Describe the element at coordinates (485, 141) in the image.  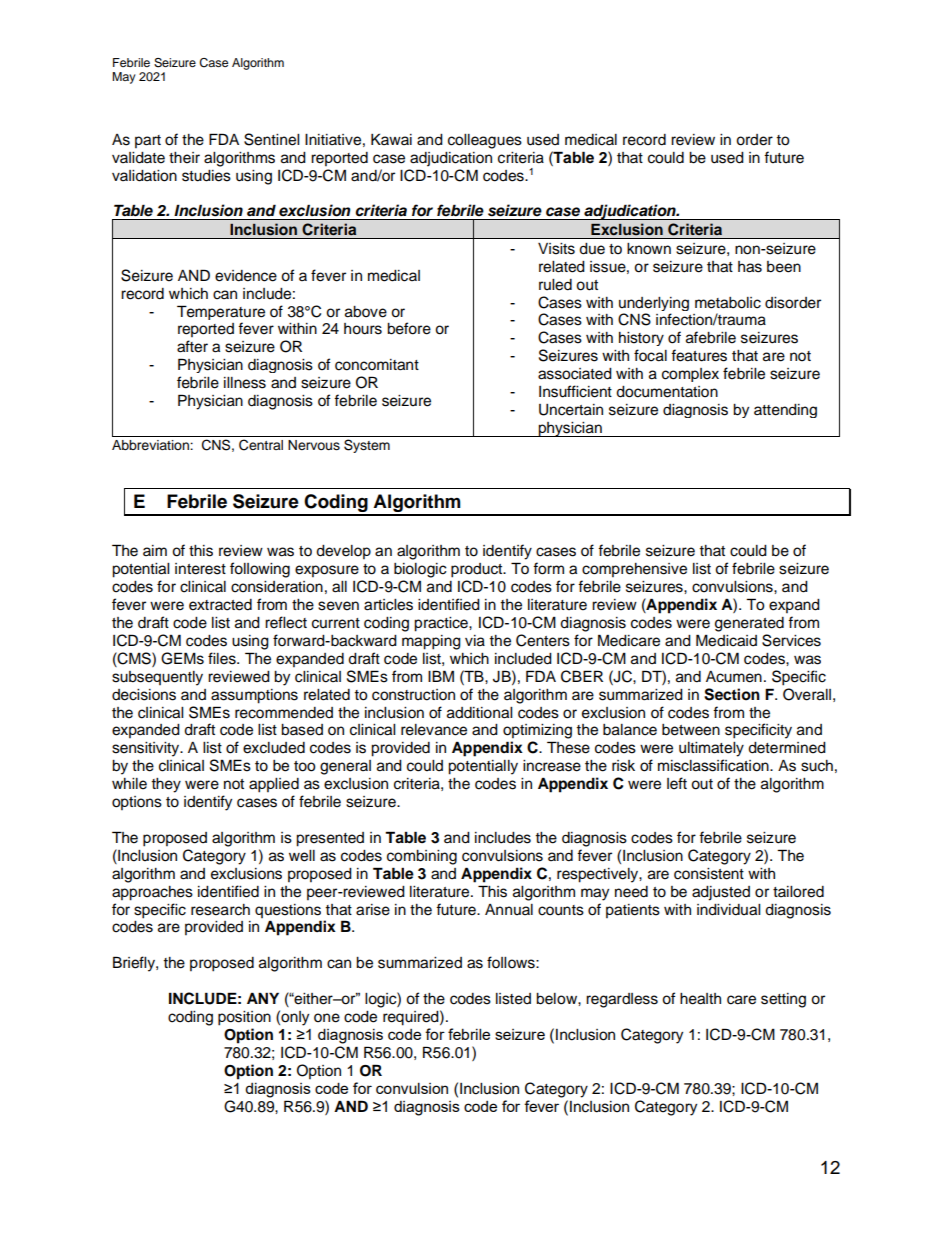
I see `colleagues` at that location.
